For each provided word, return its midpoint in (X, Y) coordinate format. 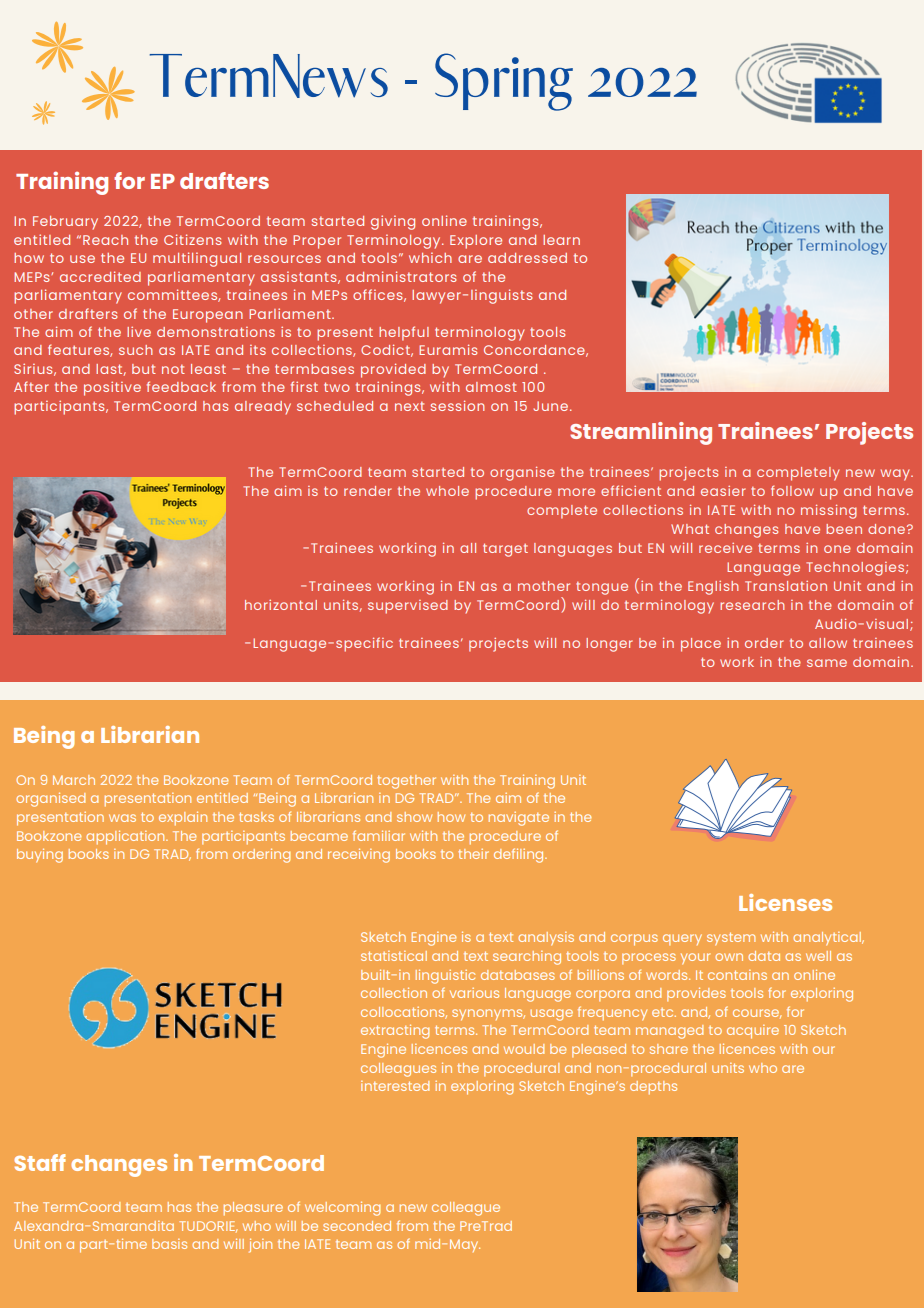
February (65, 223)
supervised (408, 607)
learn (561, 240)
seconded (357, 1226)
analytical (828, 939)
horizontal (281, 605)
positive (112, 388)
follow (792, 490)
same (827, 663)
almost (491, 387)
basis (169, 1244)
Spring (504, 82)
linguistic (445, 976)
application (126, 837)
